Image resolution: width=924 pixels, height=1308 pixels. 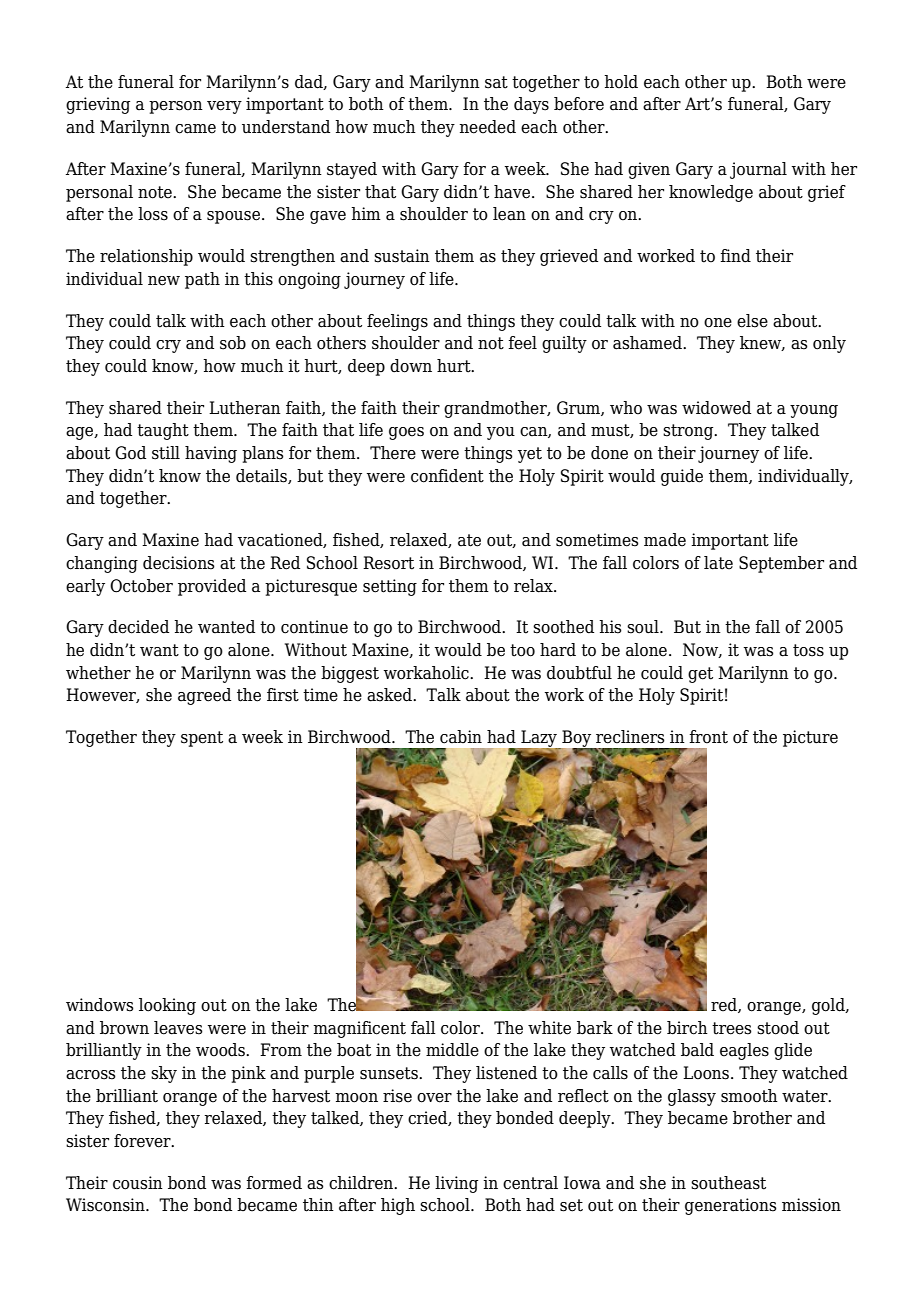 I want to click on middle, so click(x=452, y=1050).
